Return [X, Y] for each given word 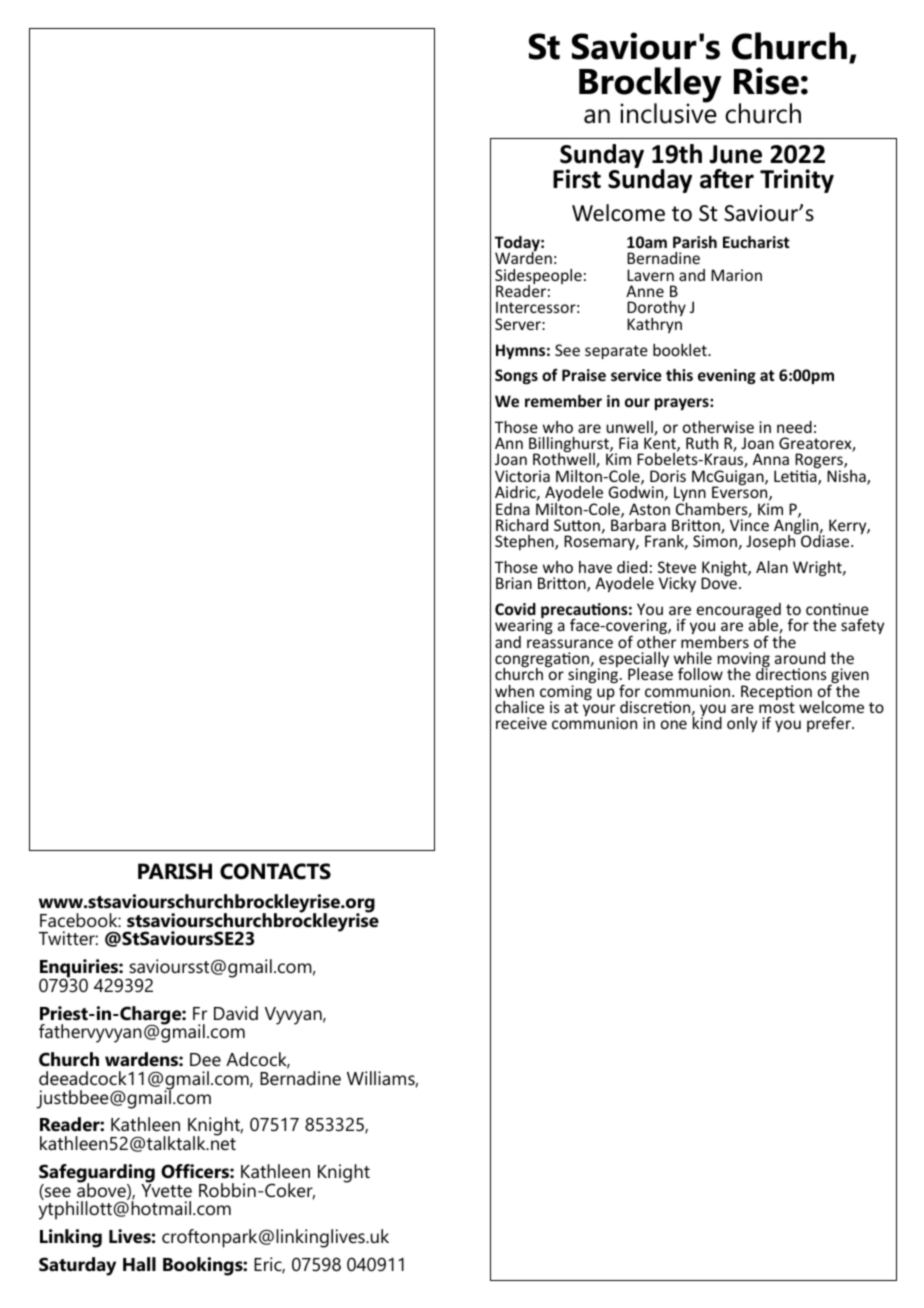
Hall [139, 1264]
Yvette [166, 1189]
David [236, 1013]
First [577, 179]
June [735, 154]
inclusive [668, 113]
